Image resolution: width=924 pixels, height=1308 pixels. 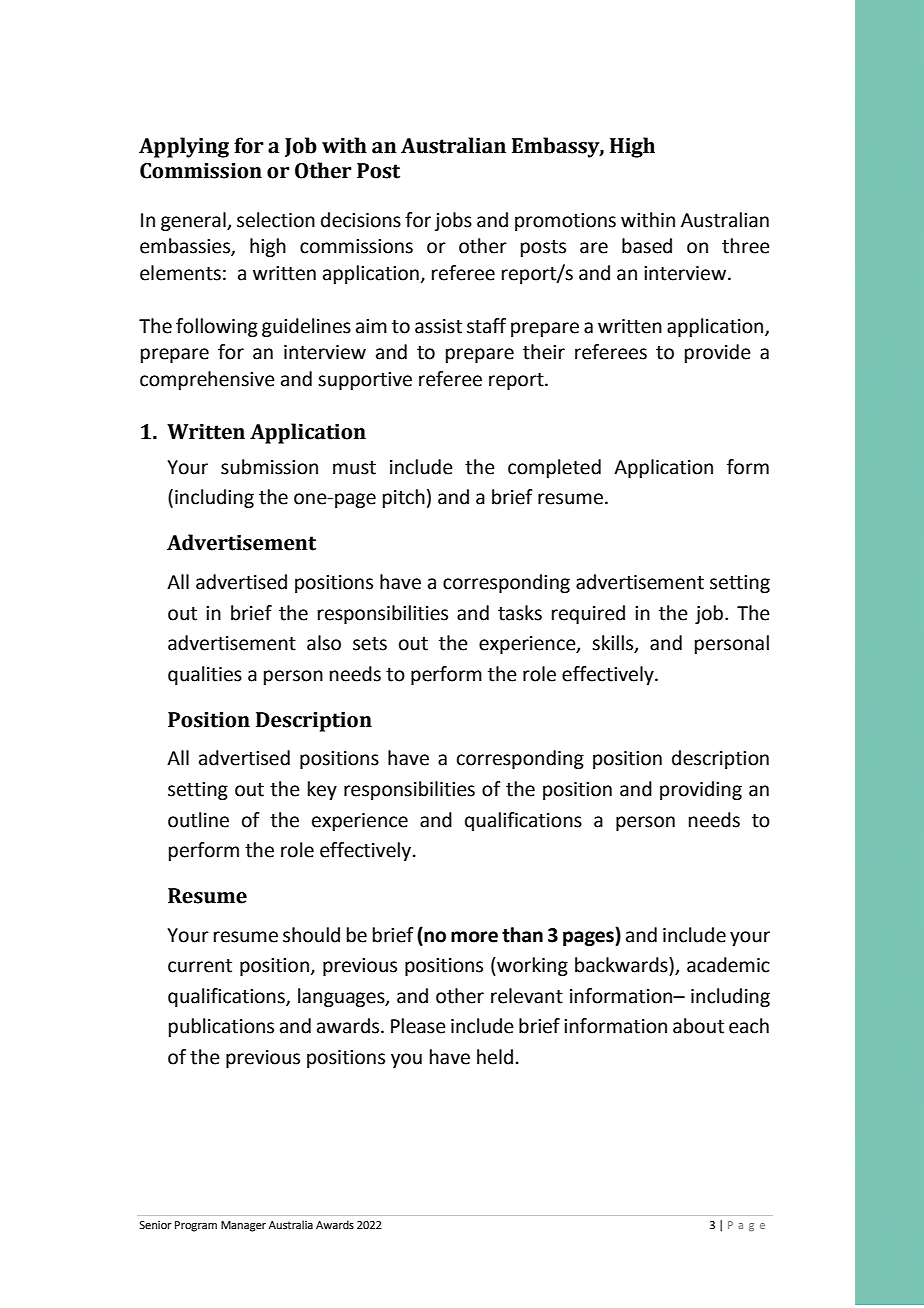 What do you see at coordinates (698, 1026) in the screenshot?
I see `about` at bounding box center [698, 1026].
